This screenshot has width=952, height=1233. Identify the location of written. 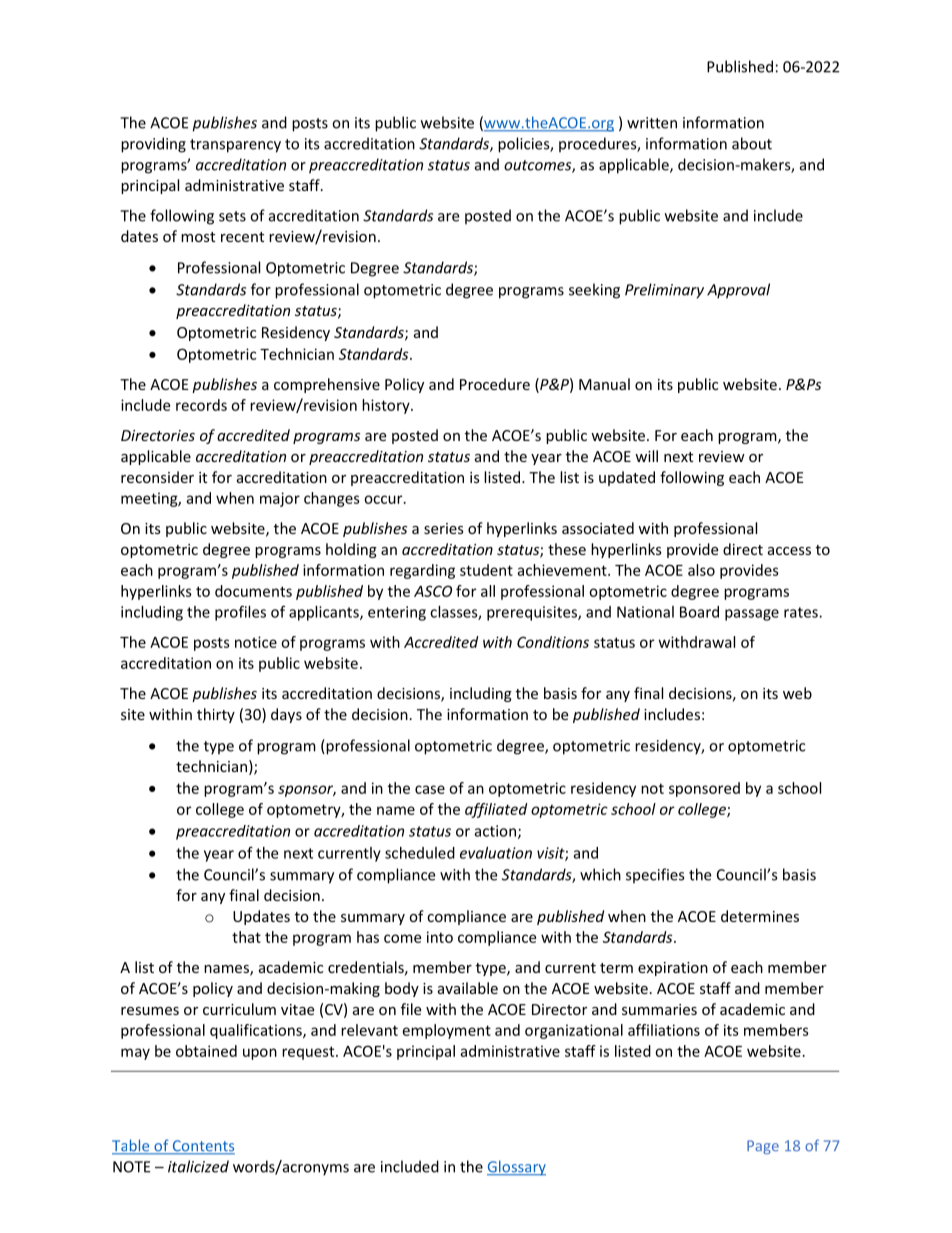
(652, 123).
